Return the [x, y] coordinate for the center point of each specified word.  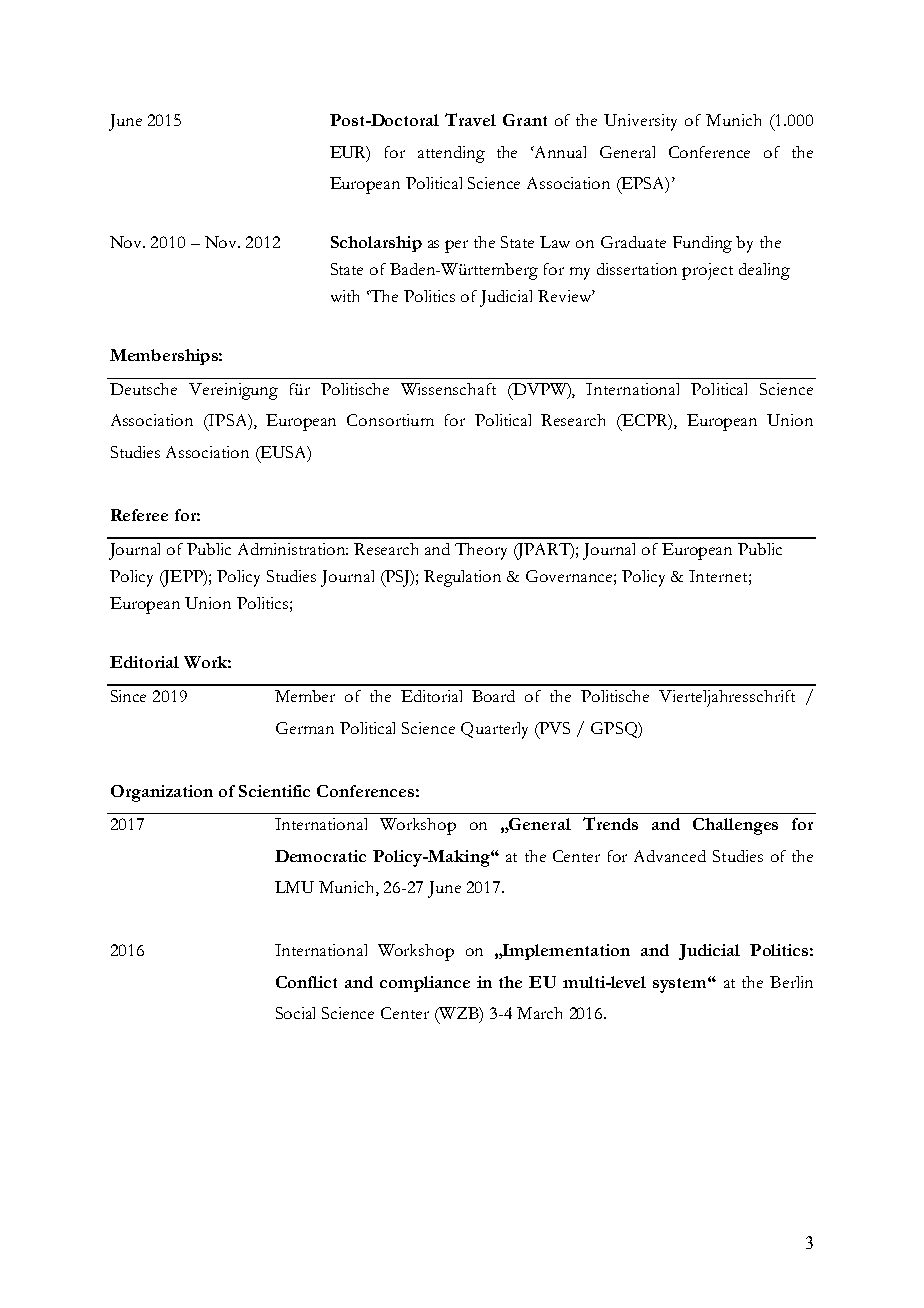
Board [493, 696]
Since [128, 696]
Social [295, 1013]
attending [451, 154]
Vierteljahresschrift [727, 698]
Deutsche [143, 389]
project [707, 271]
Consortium [390, 420]
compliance [425, 984]
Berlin [791, 982]
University [640, 122]
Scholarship [376, 244]
